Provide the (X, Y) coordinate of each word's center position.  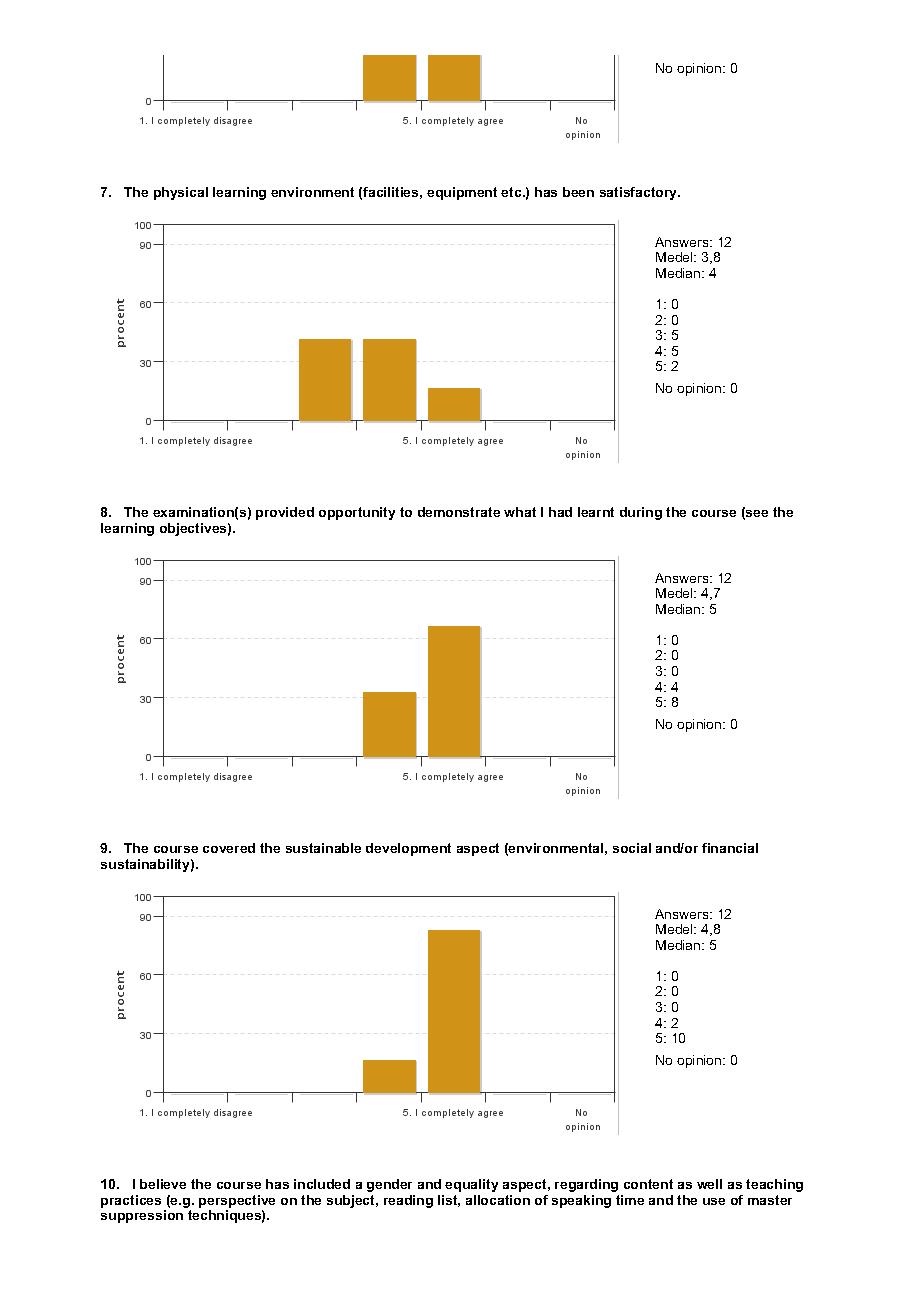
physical (181, 193)
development (408, 849)
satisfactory (640, 193)
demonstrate (459, 512)
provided (285, 513)
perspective (237, 1203)
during (641, 513)
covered (229, 848)
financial (730, 848)
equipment (462, 193)
